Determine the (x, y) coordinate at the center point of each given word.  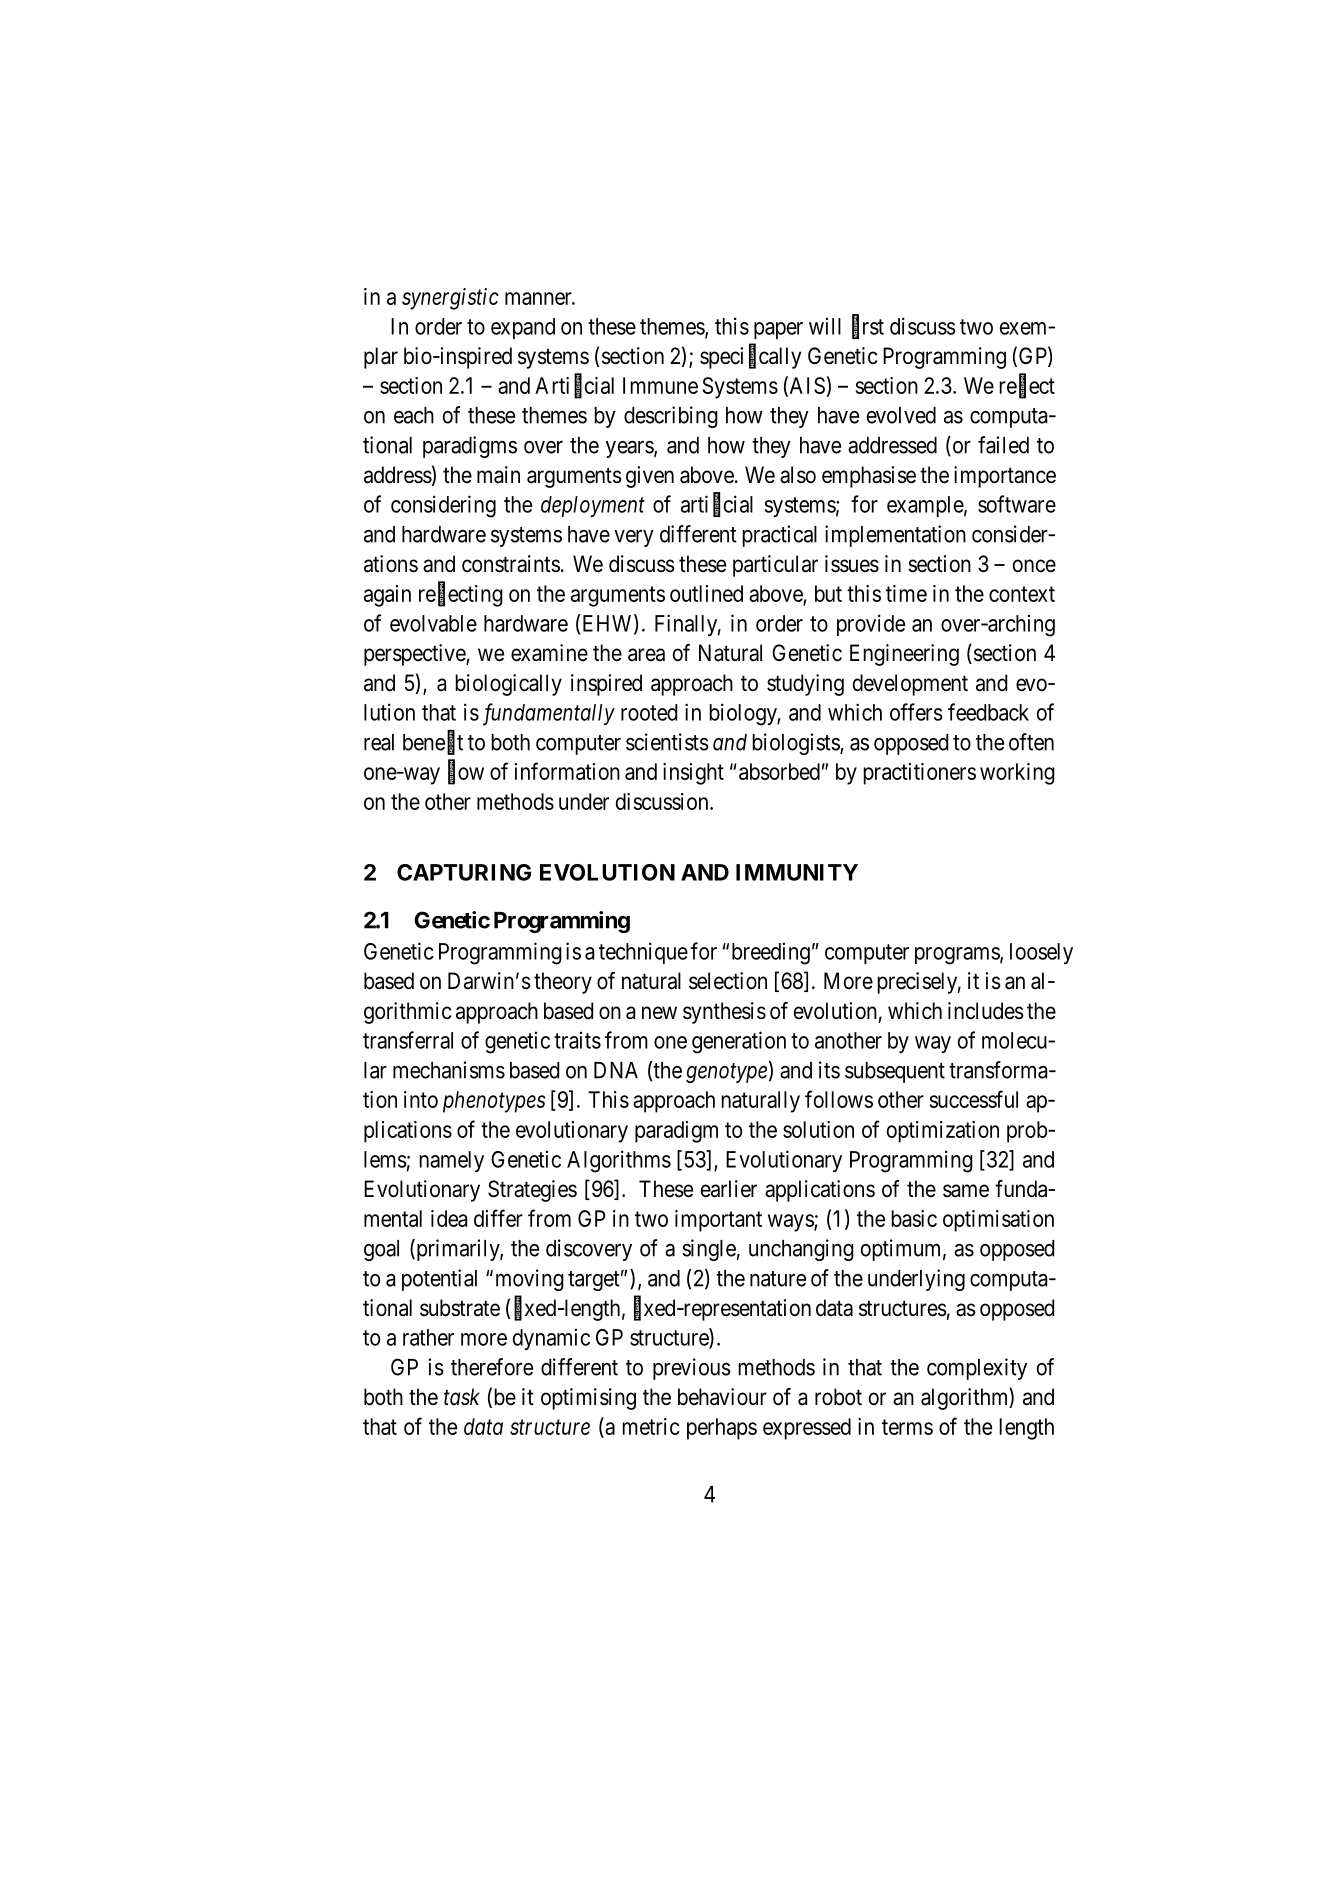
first (868, 327)
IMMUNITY (797, 872)
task (462, 1397)
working (1017, 774)
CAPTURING (464, 872)
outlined (706, 593)
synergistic (450, 299)
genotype (726, 1073)
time (906, 593)
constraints (511, 564)
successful (974, 1099)
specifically (750, 357)
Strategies (532, 1191)
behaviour (722, 1397)
